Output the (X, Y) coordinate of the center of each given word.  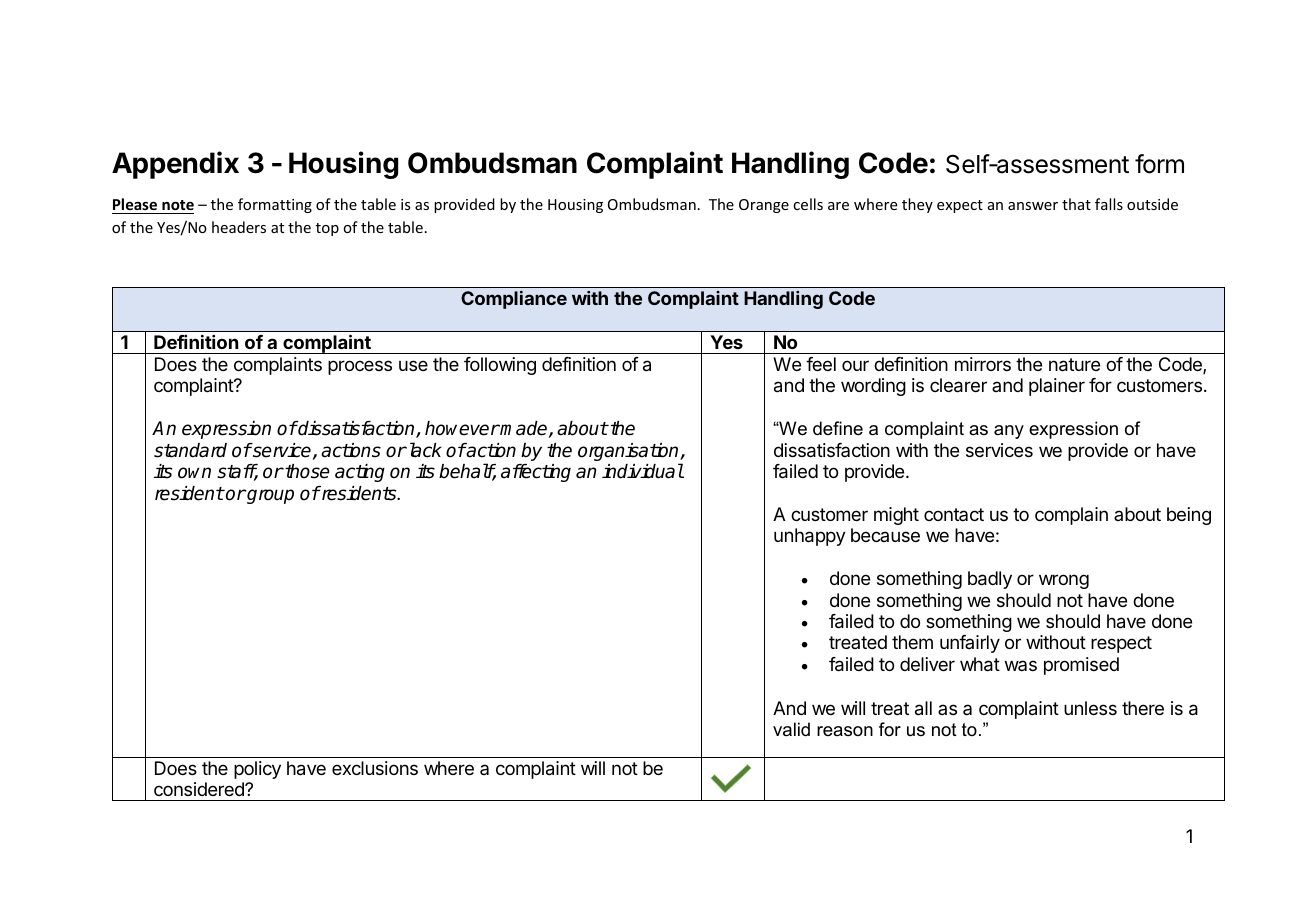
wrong (1064, 581)
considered (200, 789)
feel (821, 364)
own (194, 473)
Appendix (175, 165)
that (1076, 204)
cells (808, 204)
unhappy (810, 537)
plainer (1057, 387)
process (360, 367)
